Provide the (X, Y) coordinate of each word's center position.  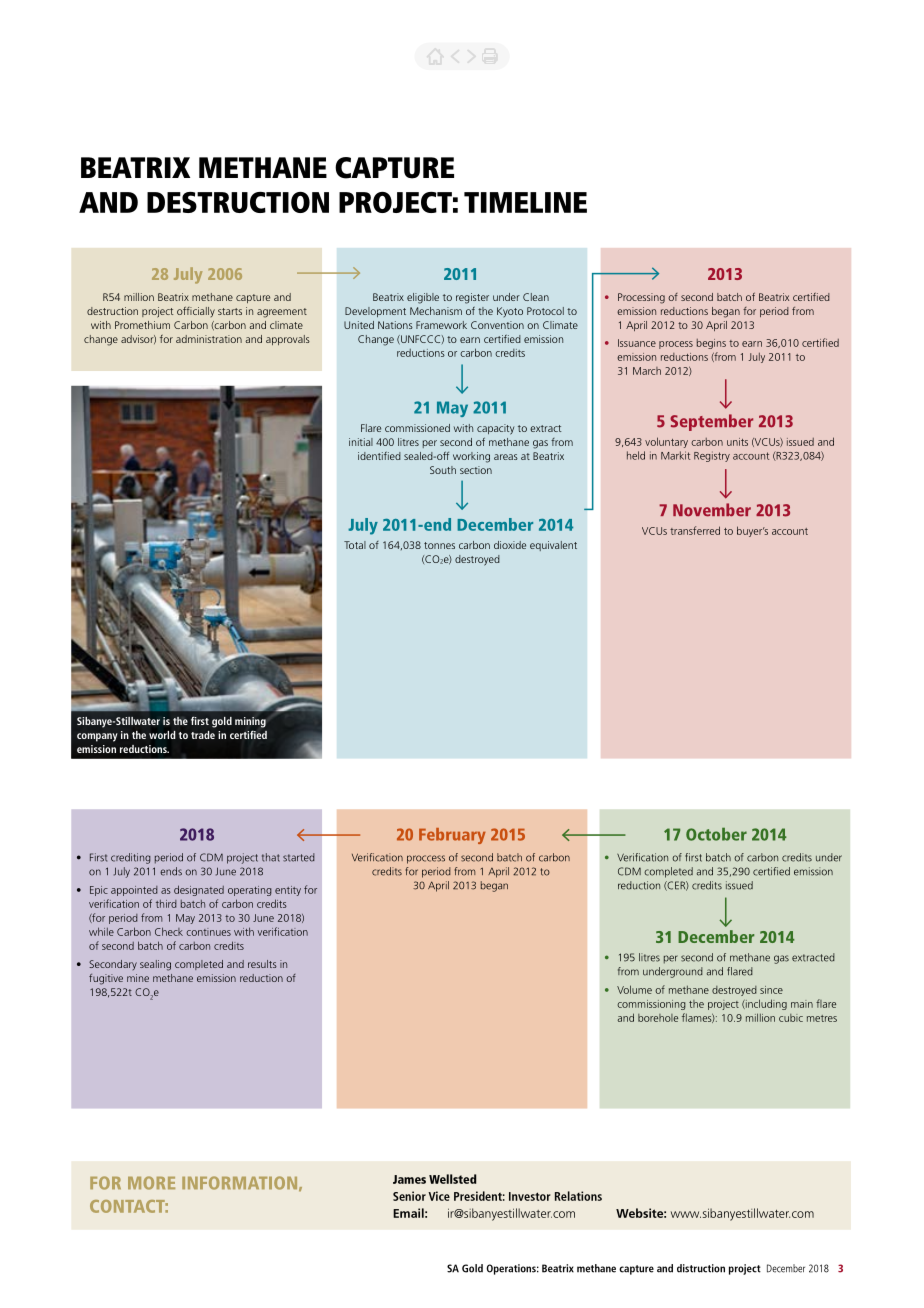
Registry (712, 456)
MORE (151, 1183)
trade (203, 735)
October (716, 834)
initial (361, 442)
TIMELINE (525, 202)
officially (196, 311)
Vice (439, 1196)
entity (288, 891)
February (452, 836)
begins (711, 344)
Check (169, 931)
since (771, 990)
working (471, 457)
